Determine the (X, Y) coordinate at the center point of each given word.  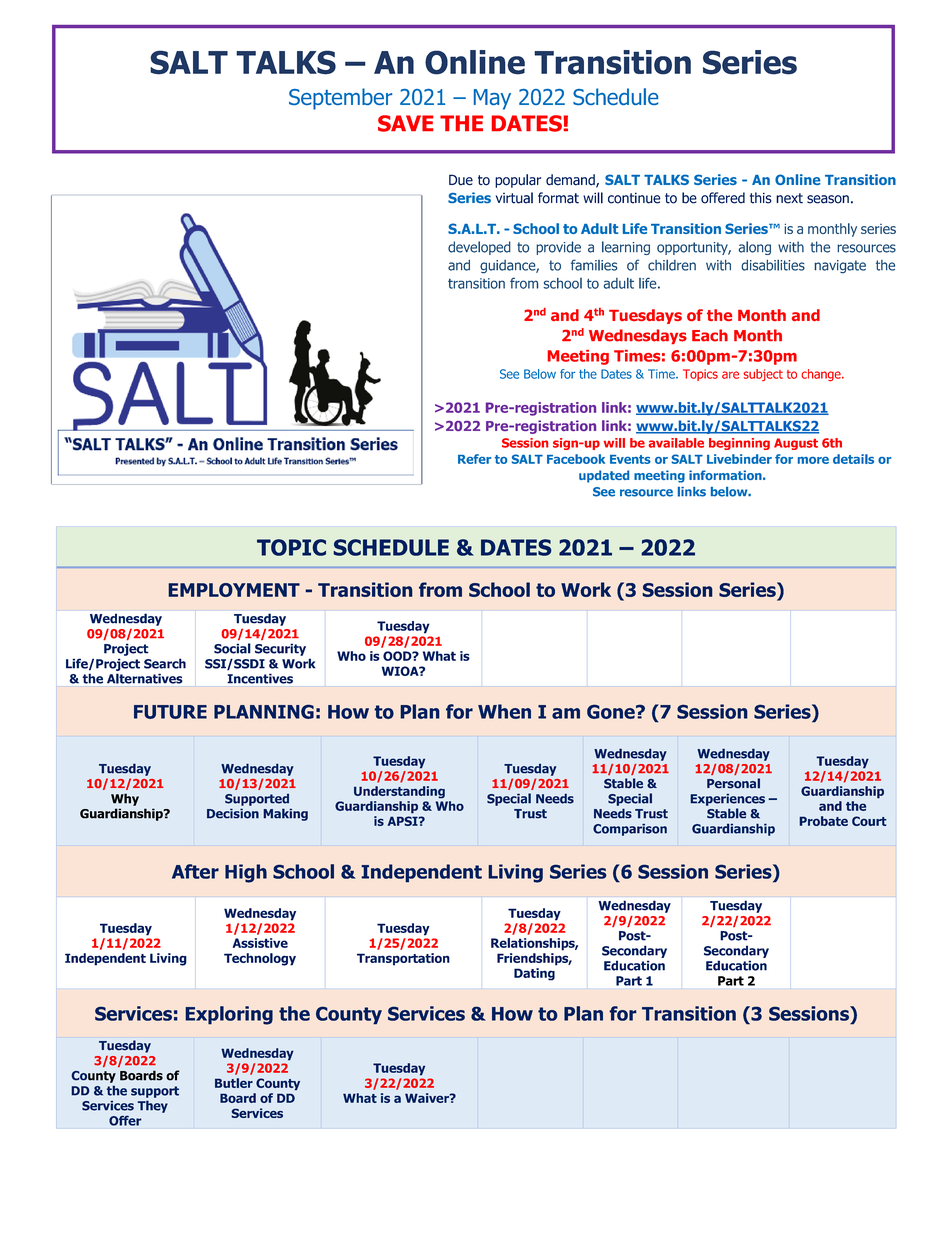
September (340, 99)
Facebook (576, 459)
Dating (534, 974)
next (789, 198)
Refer (474, 459)
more (813, 460)
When (504, 711)
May (492, 99)
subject (763, 375)
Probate (823, 821)
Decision (233, 813)
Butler (234, 1083)
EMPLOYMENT (234, 590)
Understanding (399, 792)
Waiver (428, 1098)
